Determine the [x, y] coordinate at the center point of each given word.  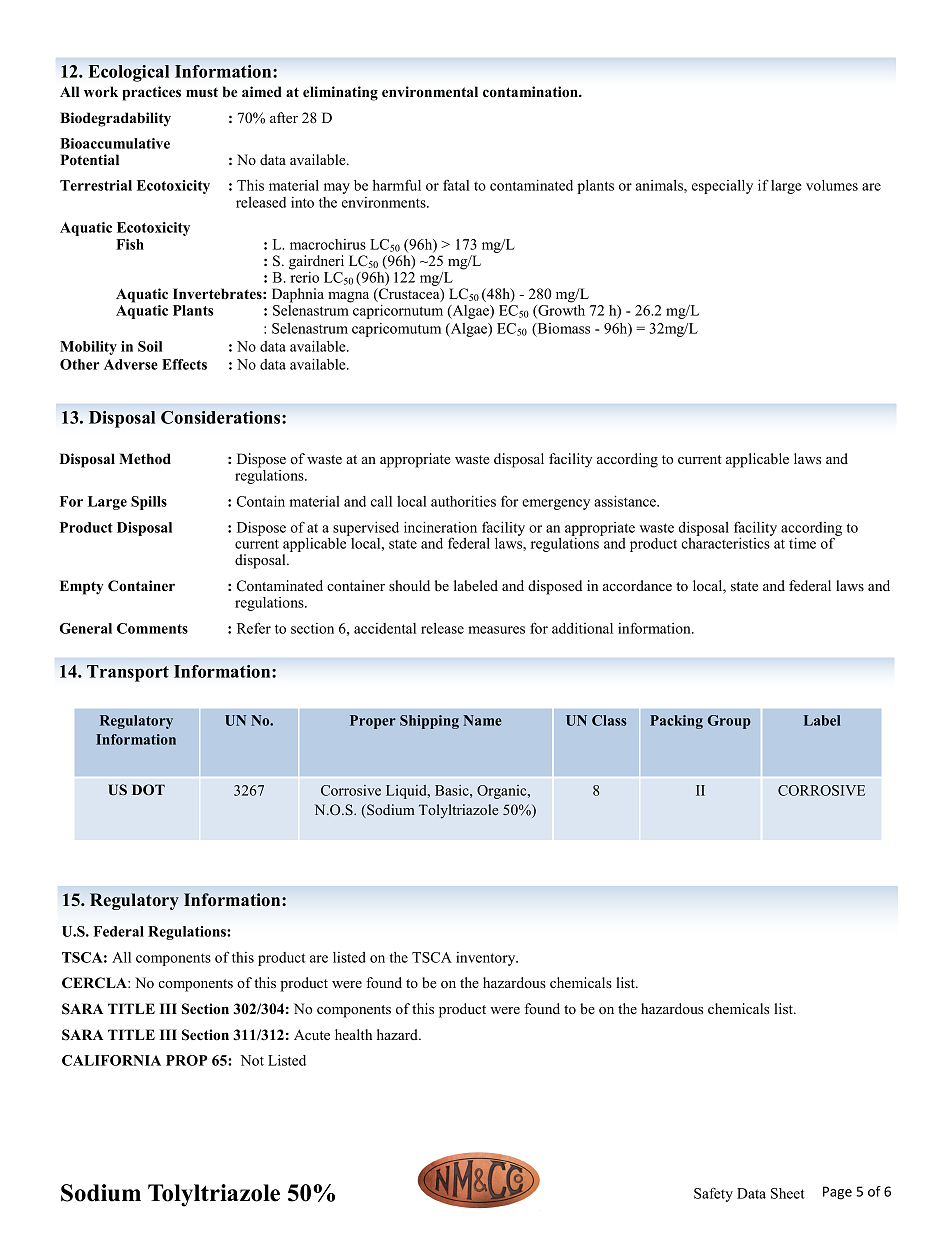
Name [482, 720]
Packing [676, 722]
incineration [440, 527]
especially [722, 187]
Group [729, 722]
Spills [149, 503]
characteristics [726, 543]
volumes [832, 185]
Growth [560, 310]
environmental [430, 91]
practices [151, 93]
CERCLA [95, 983]
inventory [487, 959]
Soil [150, 346]
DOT [148, 789]
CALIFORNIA [111, 1060]
